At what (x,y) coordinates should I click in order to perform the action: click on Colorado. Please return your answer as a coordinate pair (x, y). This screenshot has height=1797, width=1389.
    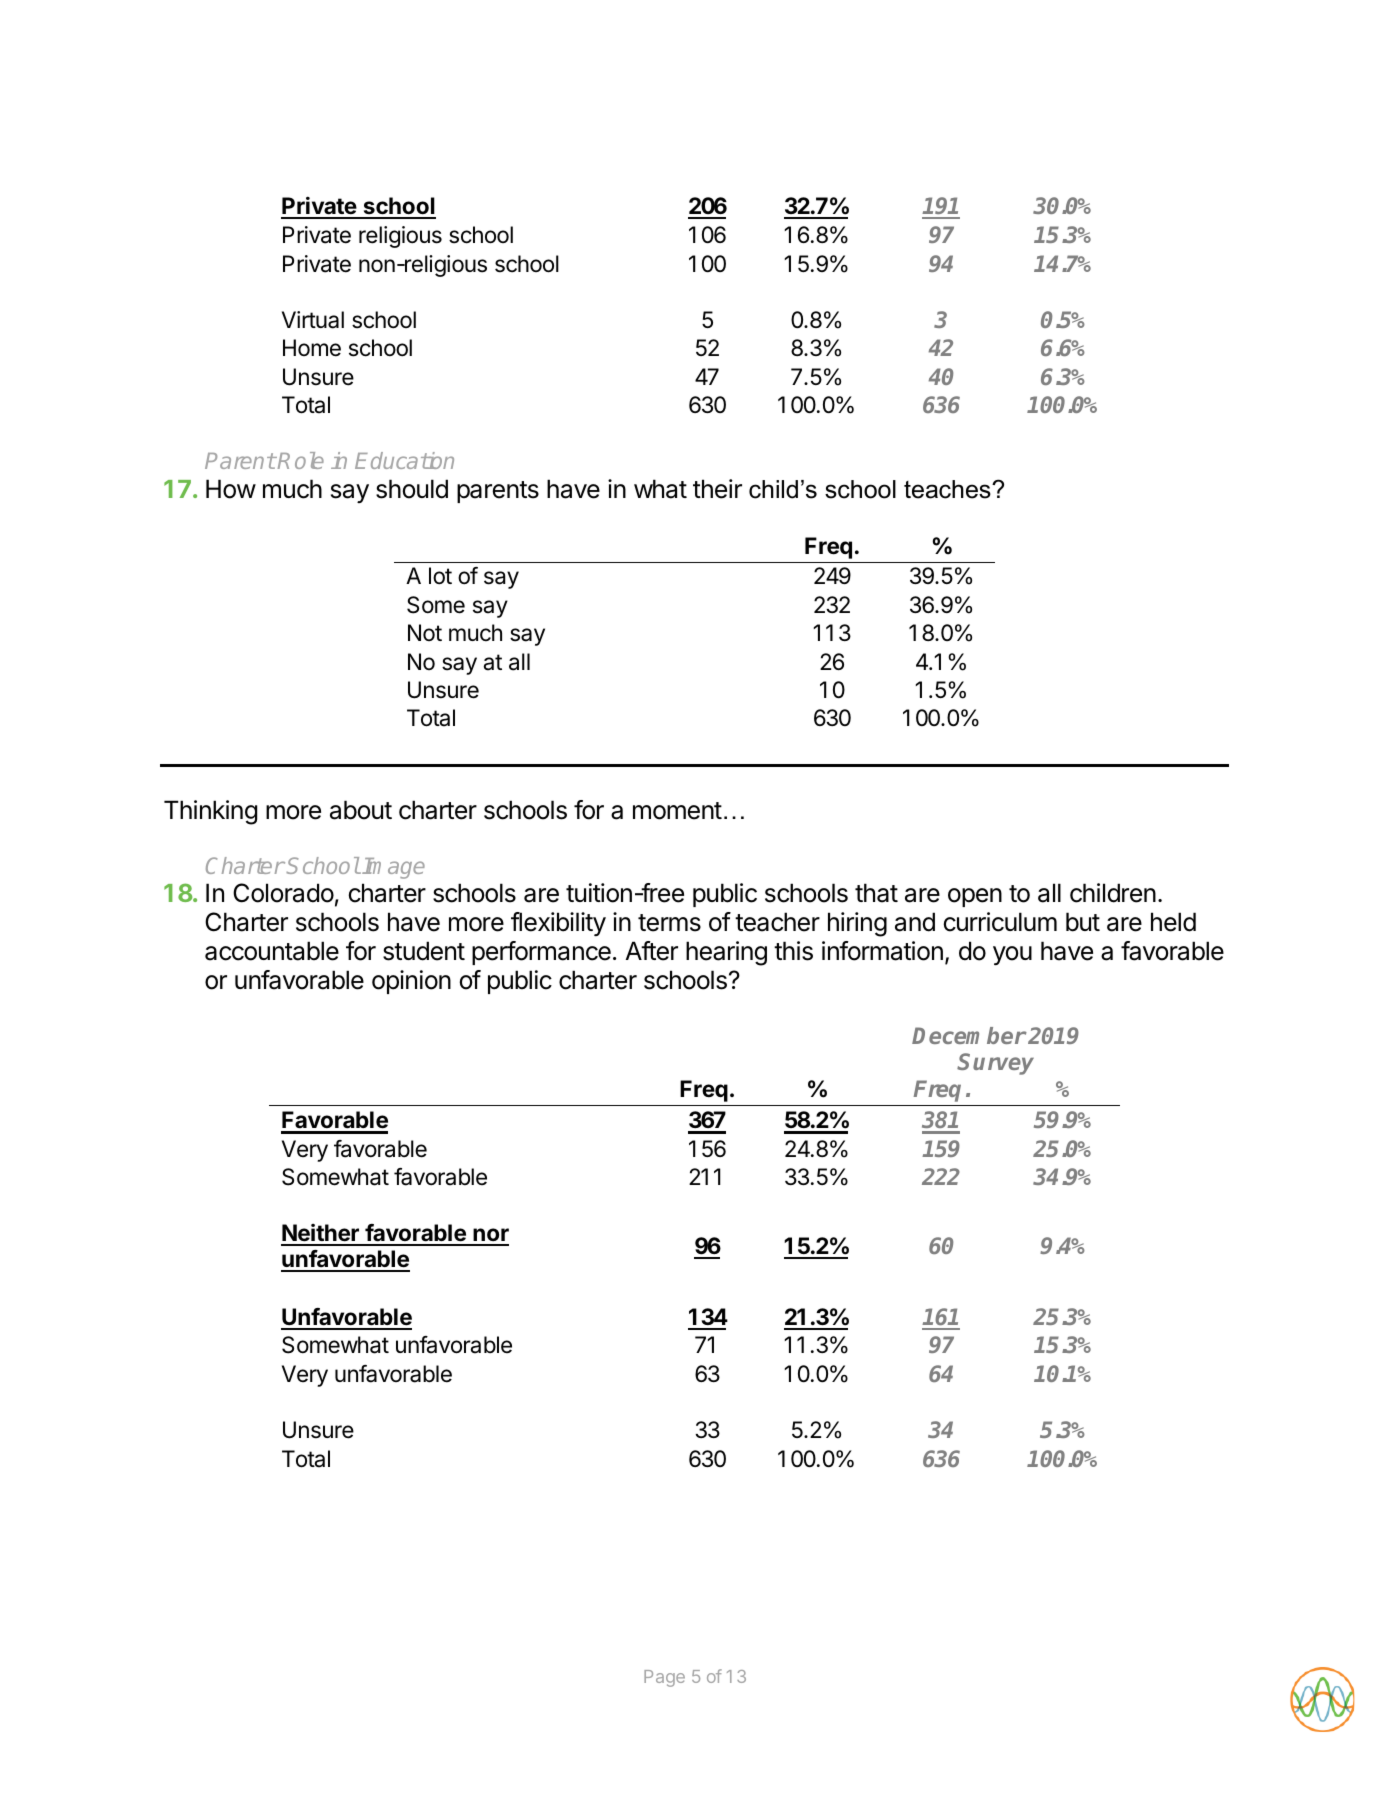
    Looking at the image, I should click on (283, 893).
